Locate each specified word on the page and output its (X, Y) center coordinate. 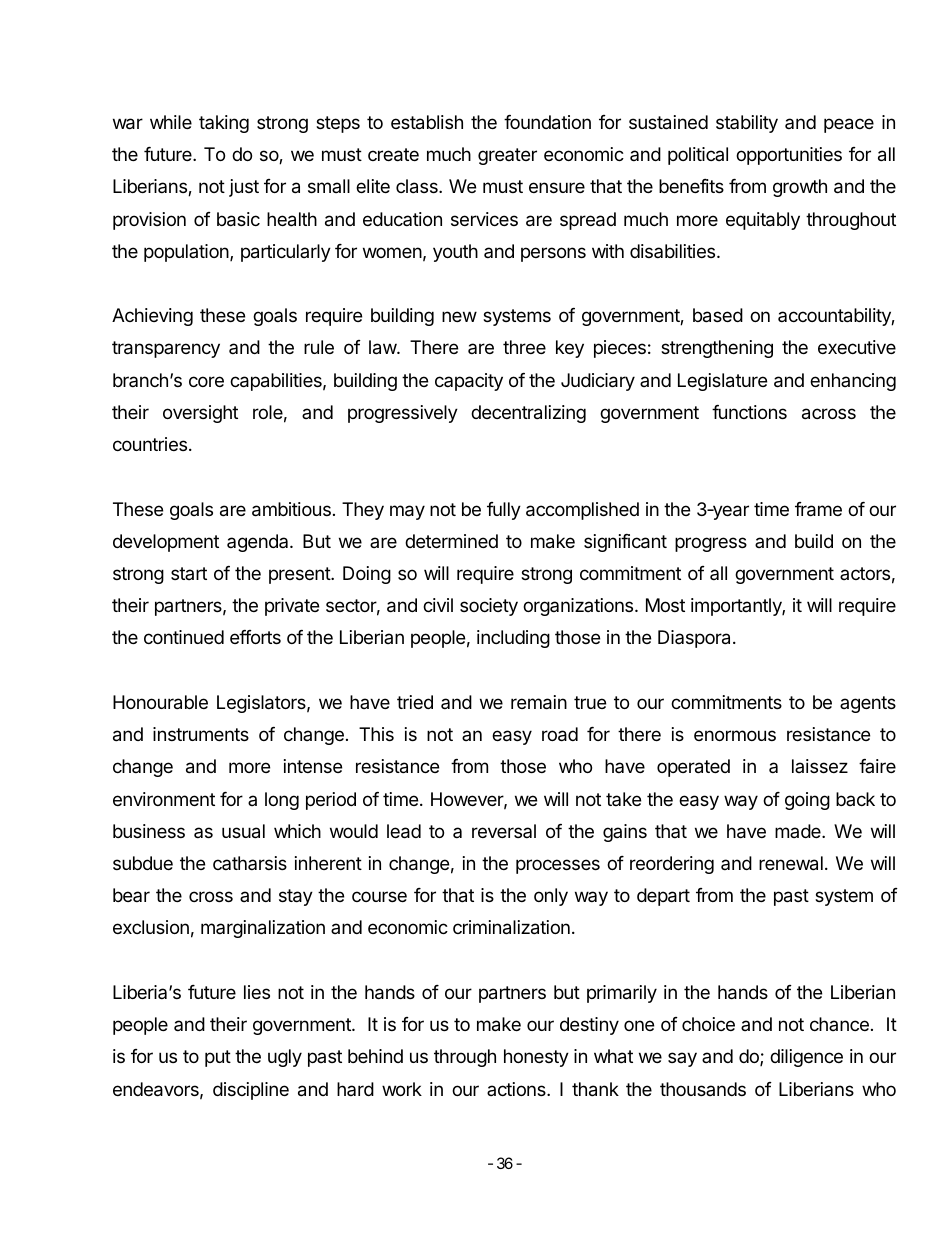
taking (224, 124)
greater (507, 156)
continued (184, 637)
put (218, 1058)
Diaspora (696, 639)
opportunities (789, 156)
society (489, 607)
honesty (536, 1058)
